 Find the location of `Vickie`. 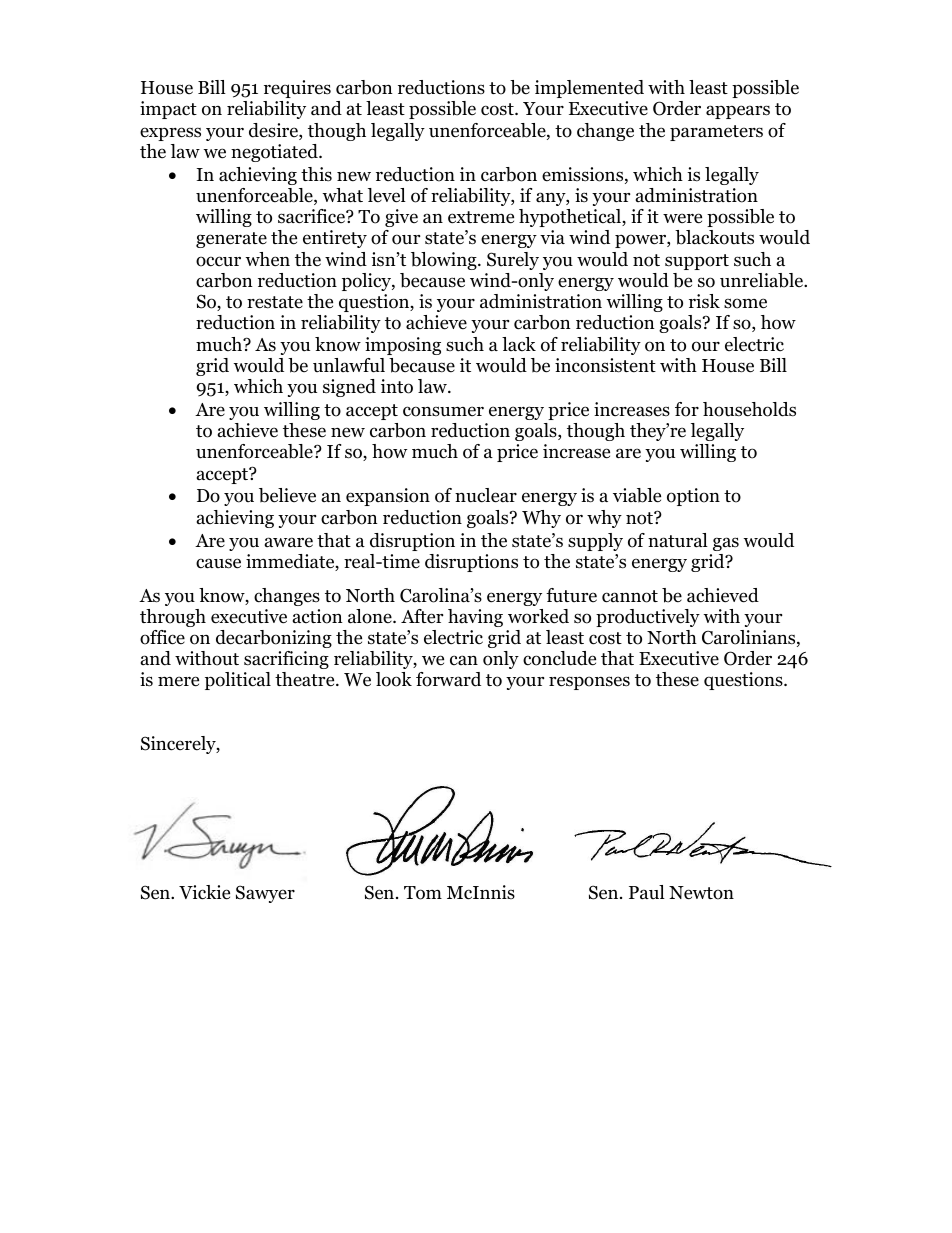

Vickie is located at coordinates (204, 892).
